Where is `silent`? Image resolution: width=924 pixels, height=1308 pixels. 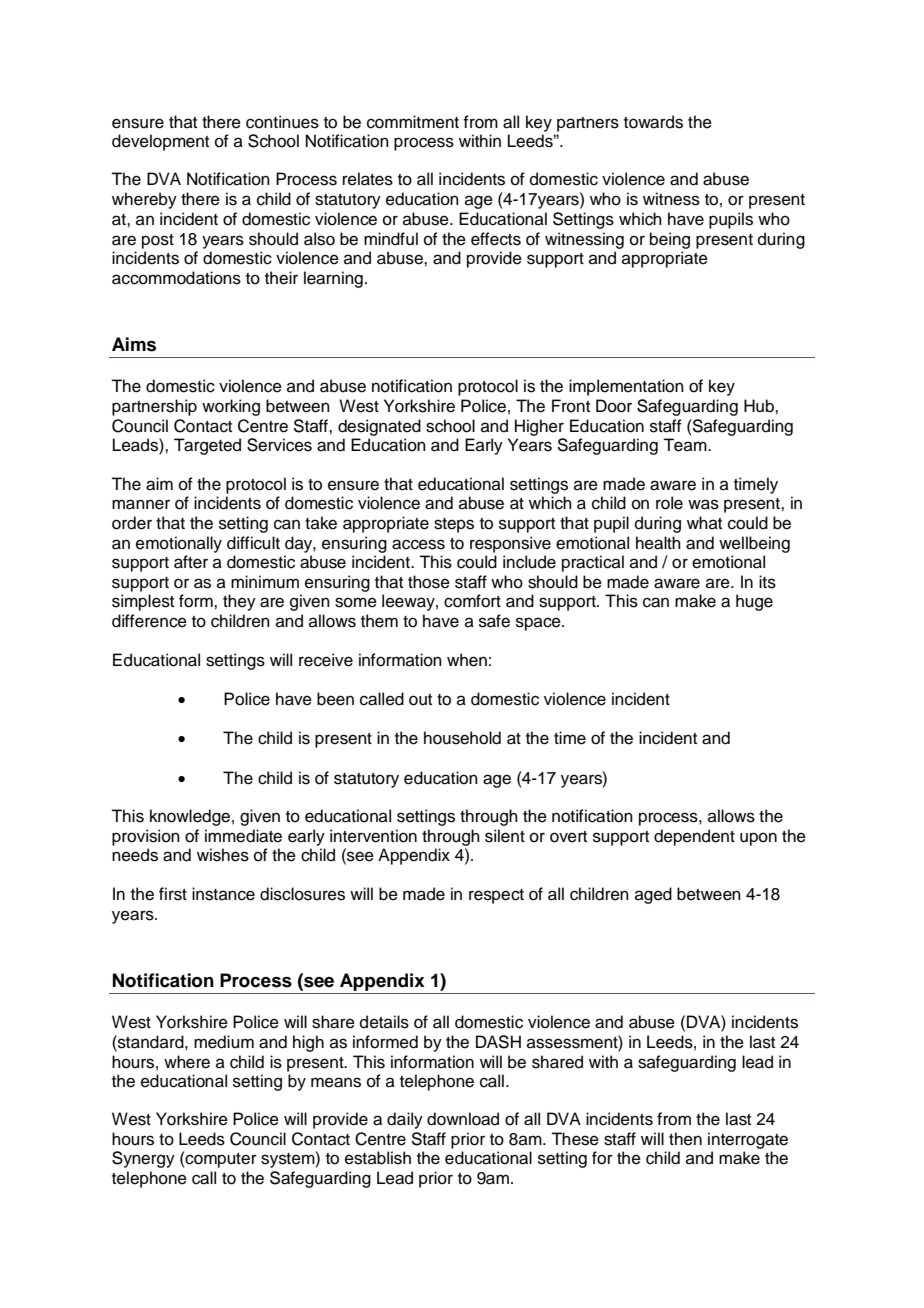
silent is located at coordinates (505, 836).
